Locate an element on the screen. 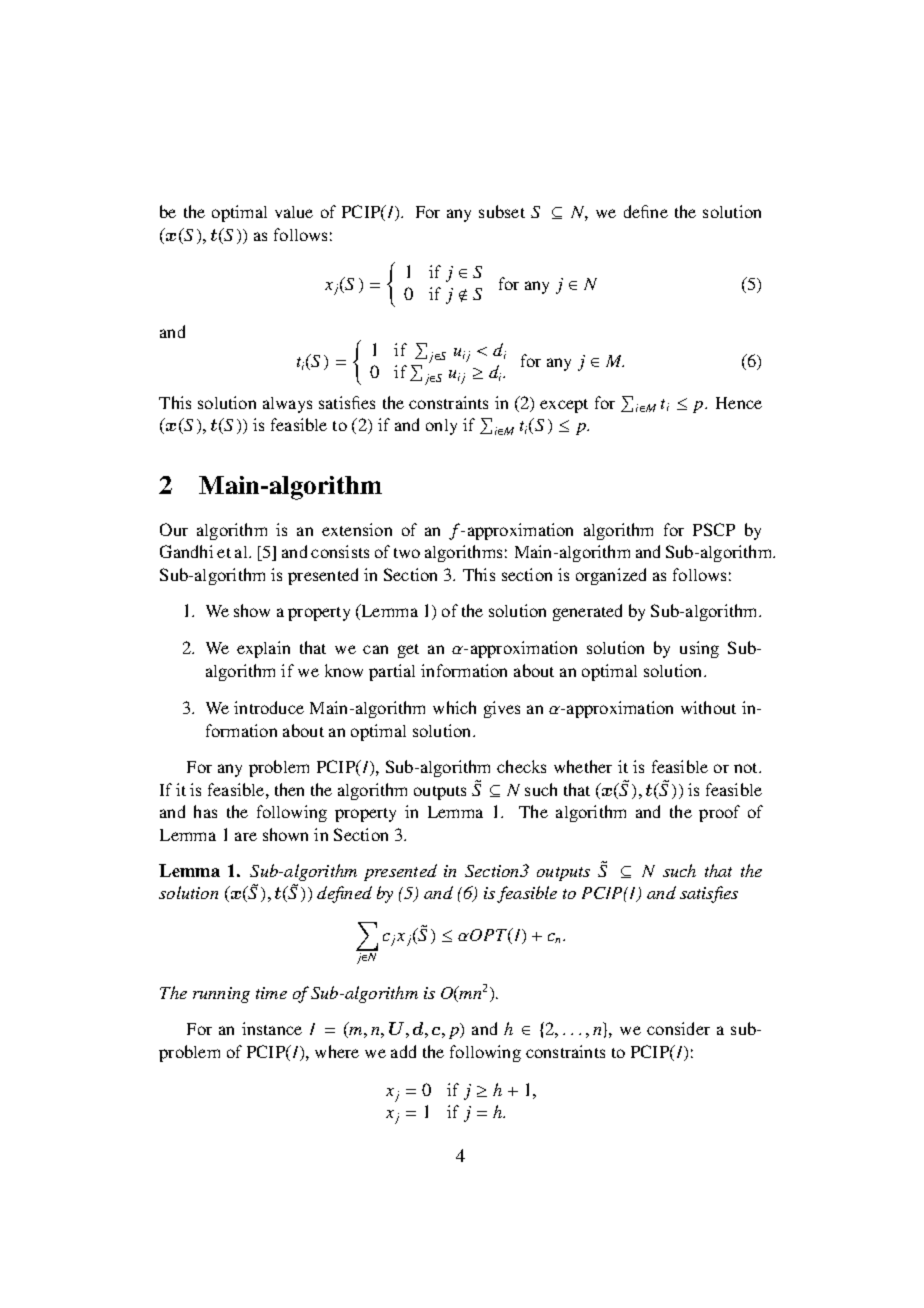 This screenshot has height=1308, width=924. Hence is located at coordinates (739, 403).
